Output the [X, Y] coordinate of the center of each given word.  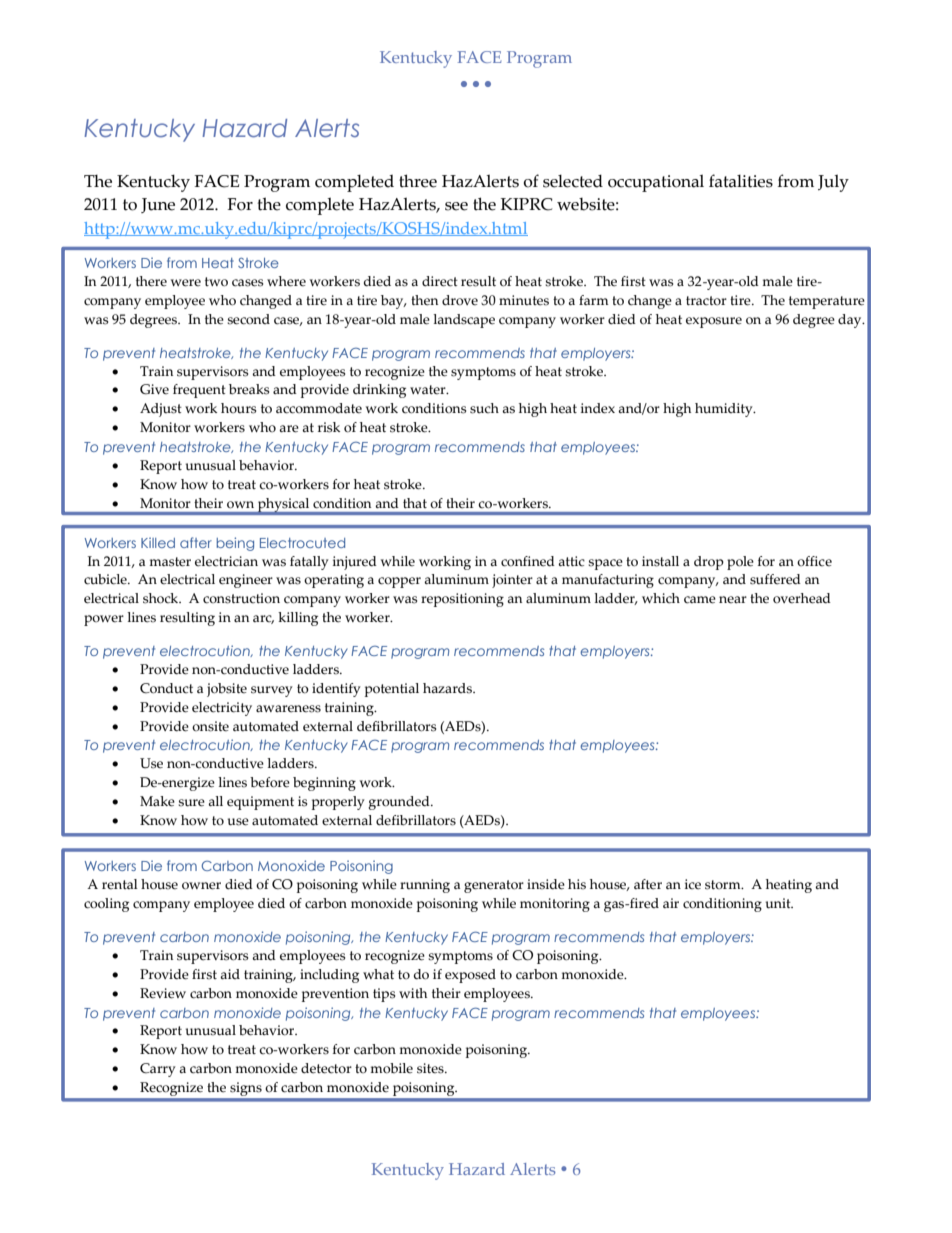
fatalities [741, 181]
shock [162, 598]
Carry [158, 1070]
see [456, 206]
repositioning [462, 600]
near [733, 600]
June [158, 205]
